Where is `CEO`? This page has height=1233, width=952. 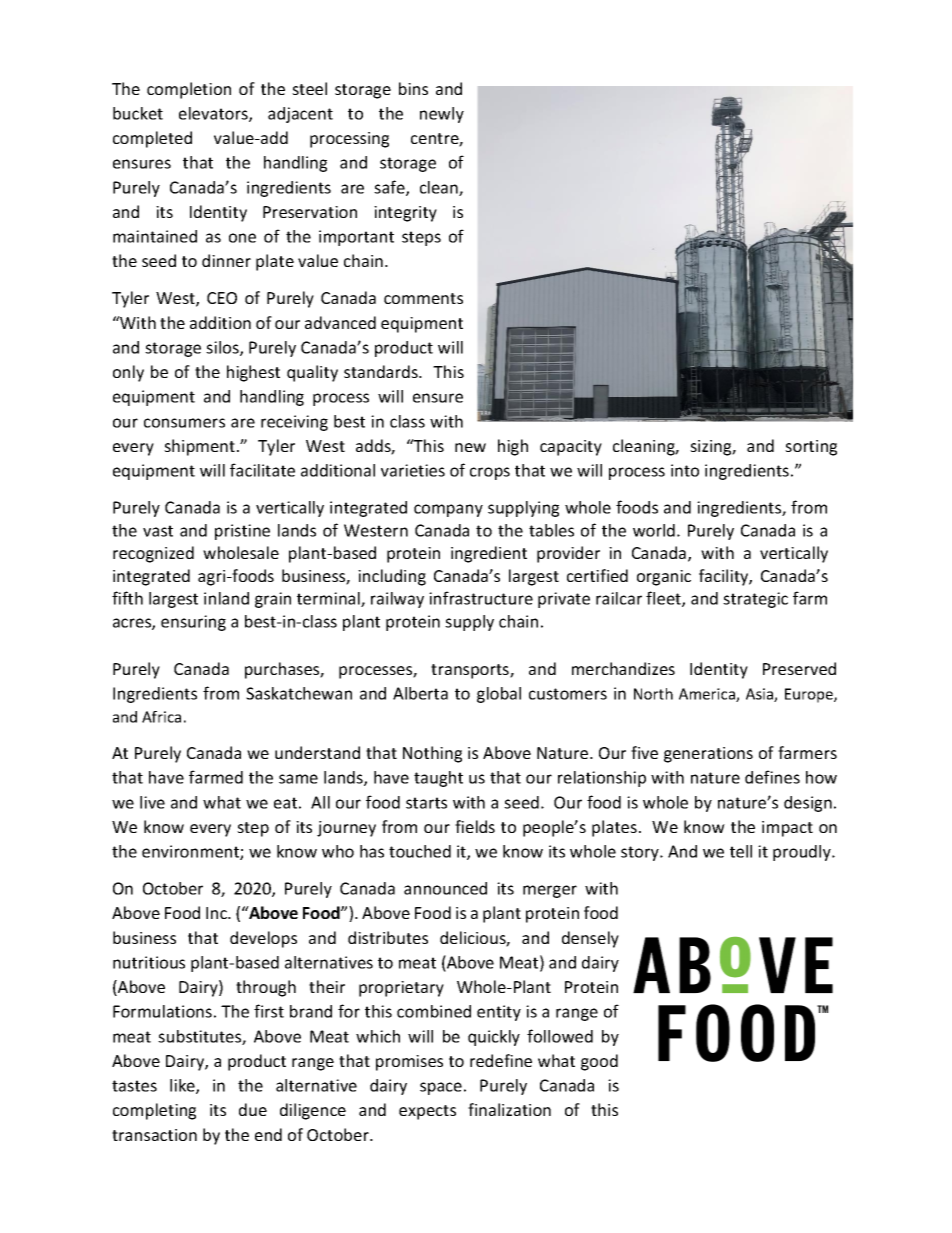 CEO is located at coordinates (222, 298).
